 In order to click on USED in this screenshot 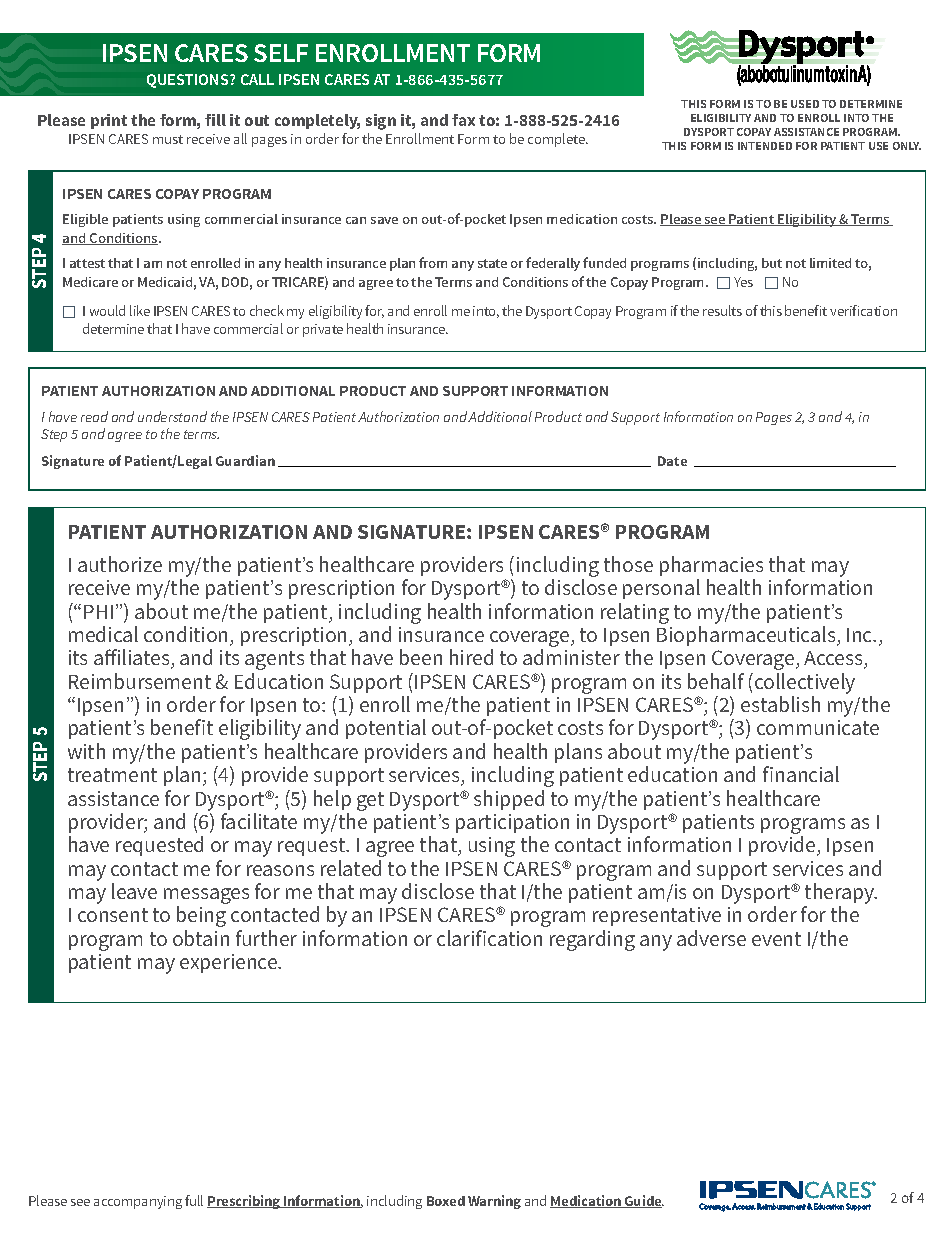, I will do `click(805, 104)`.
